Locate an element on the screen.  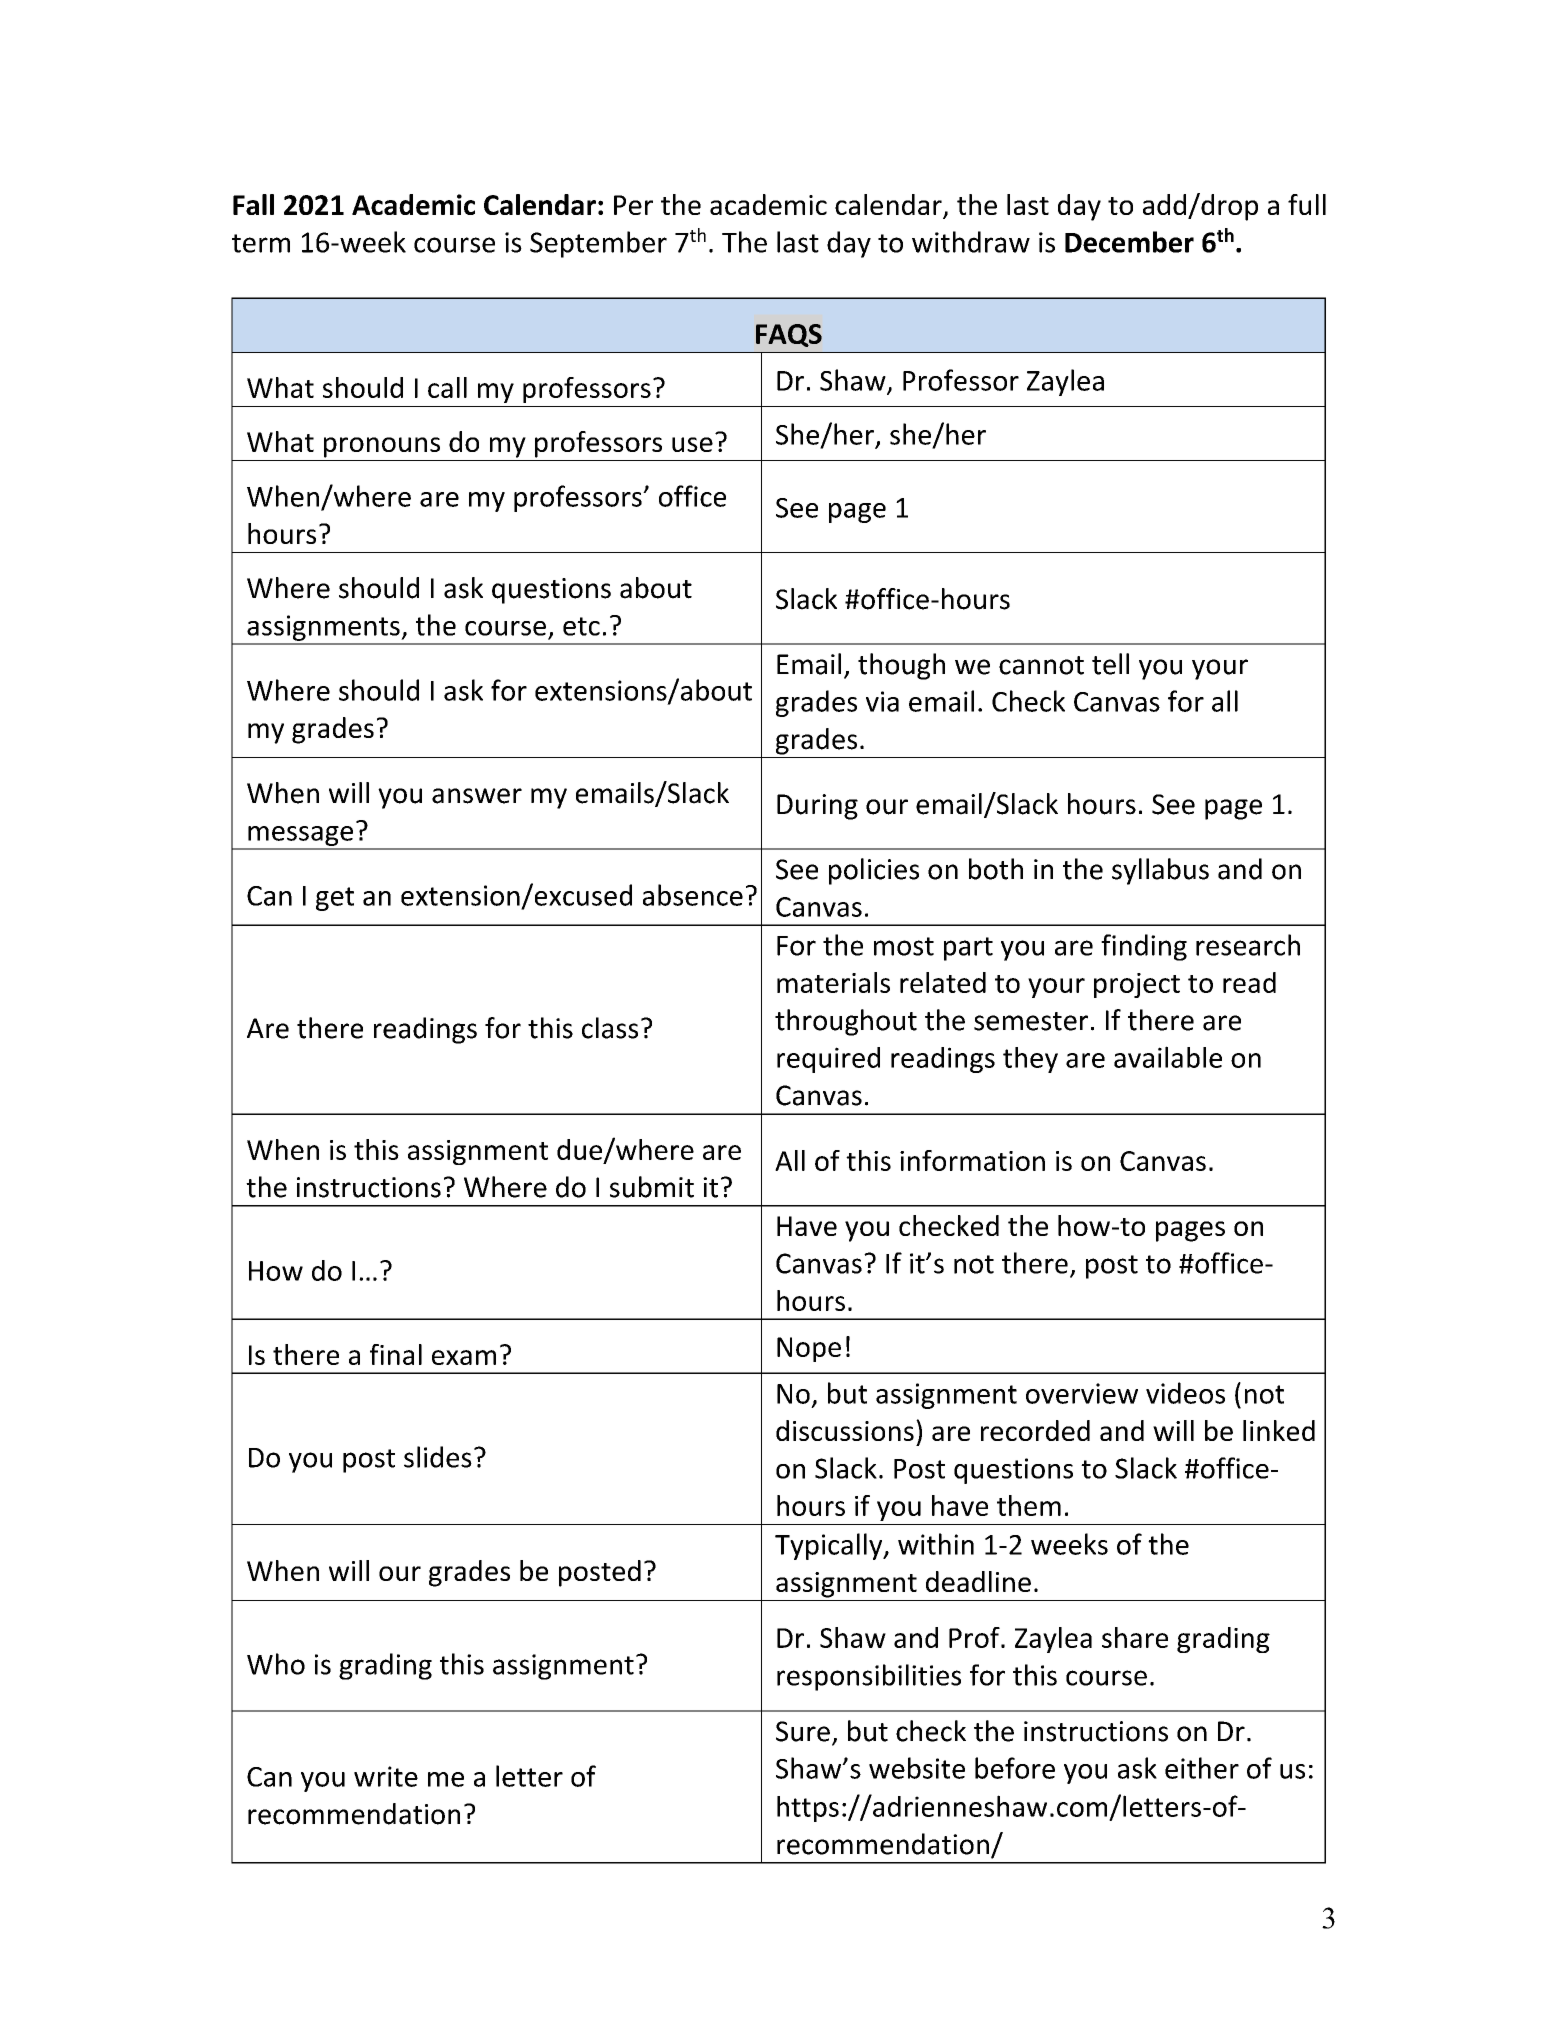
Nope is located at coordinates (809, 1349).
